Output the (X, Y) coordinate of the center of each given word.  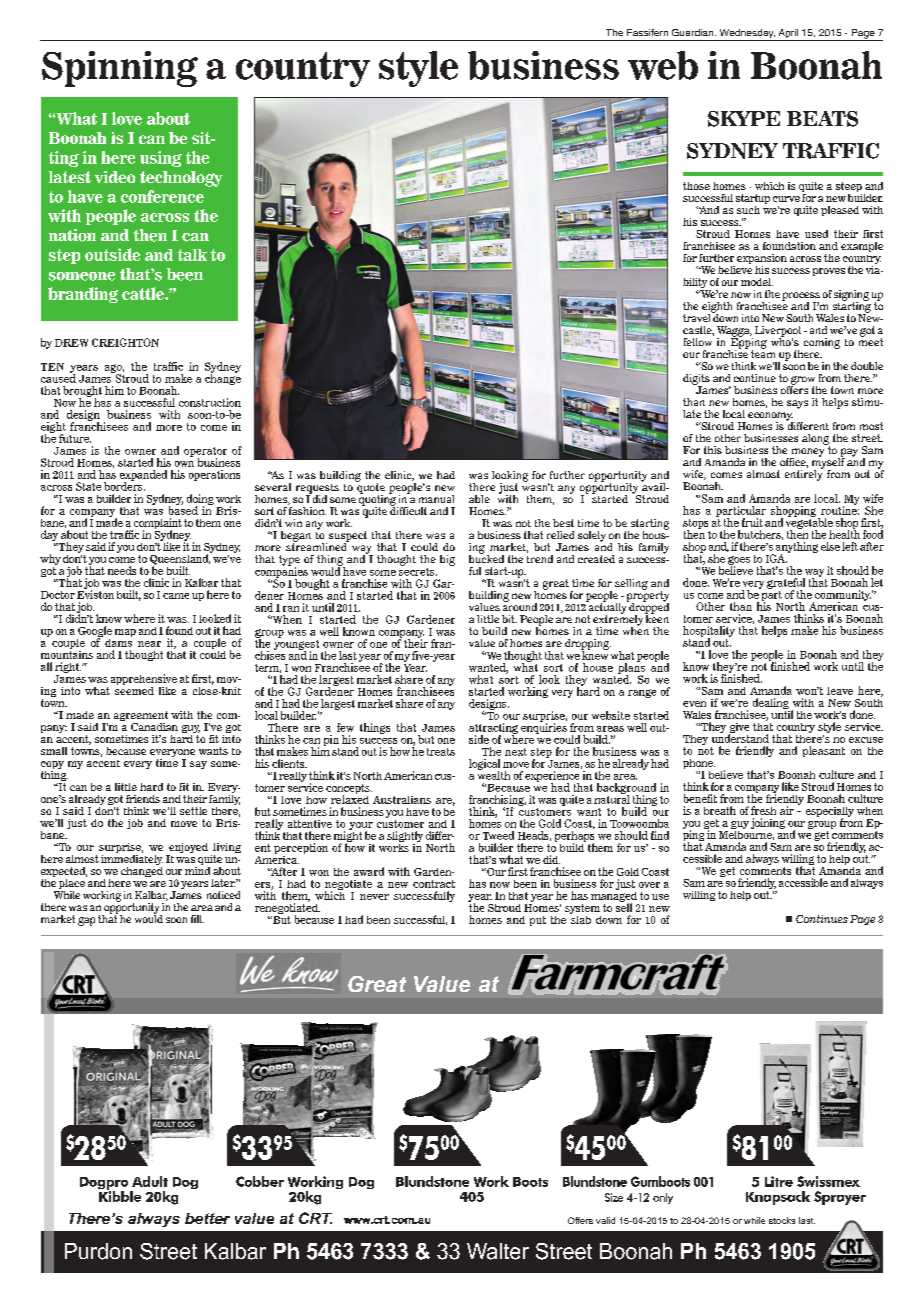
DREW (71, 343)
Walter (498, 1251)
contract (434, 884)
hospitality (709, 632)
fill (197, 919)
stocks (782, 1220)
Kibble (120, 1195)
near (149, 644)
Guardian (694, 32)
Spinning (120, 69)
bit (509, 619)
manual (436, 499)
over (649, 885)
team (763, 353)
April (788, 35)
